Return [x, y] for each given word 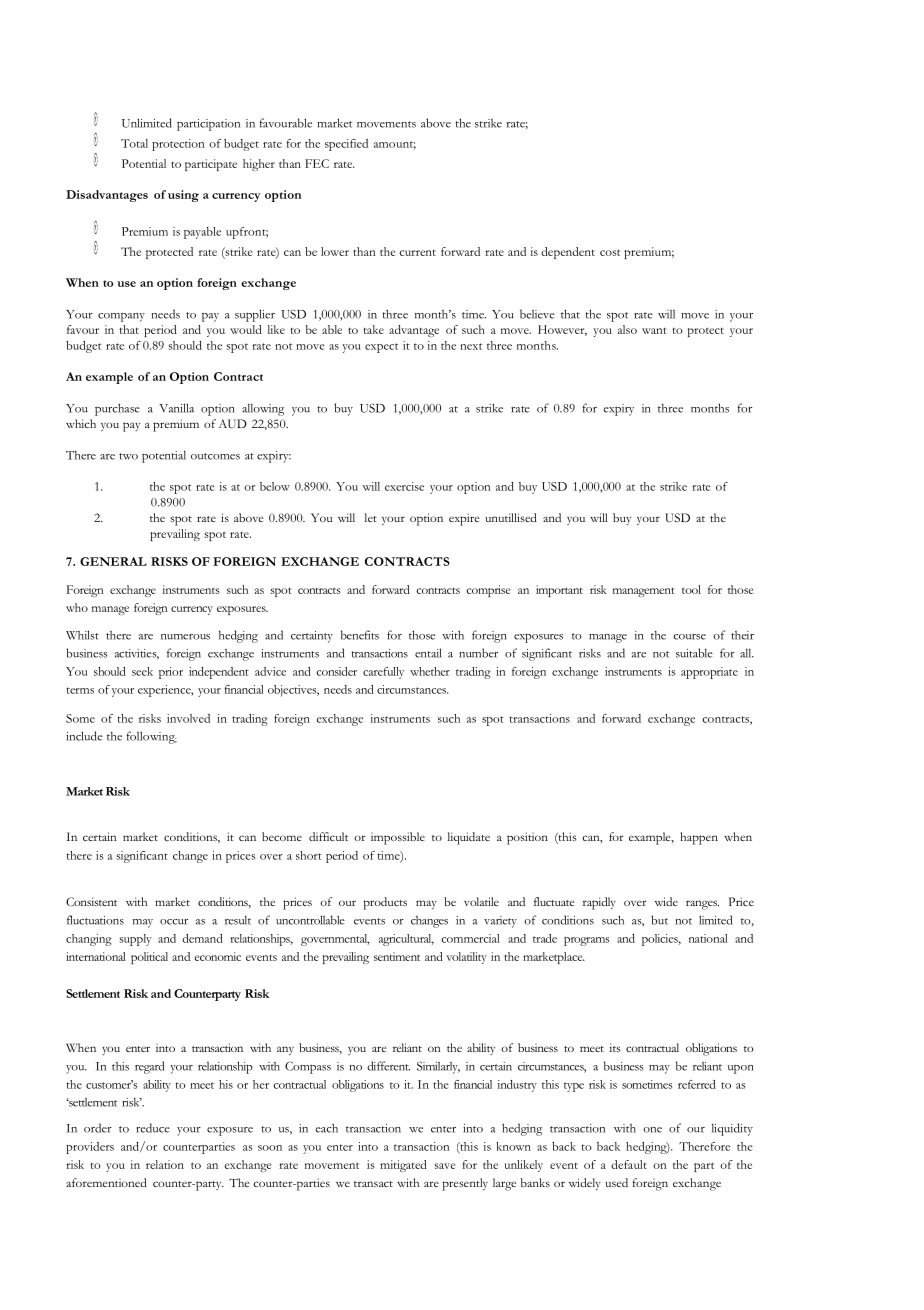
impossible [398, 838]
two [128, 456]
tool [691, 589]
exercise [404, 486]
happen [699, 838]
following [151, 737]
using [183, 196]
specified [346, 145]
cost [610, 252]
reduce [153, 1128]
